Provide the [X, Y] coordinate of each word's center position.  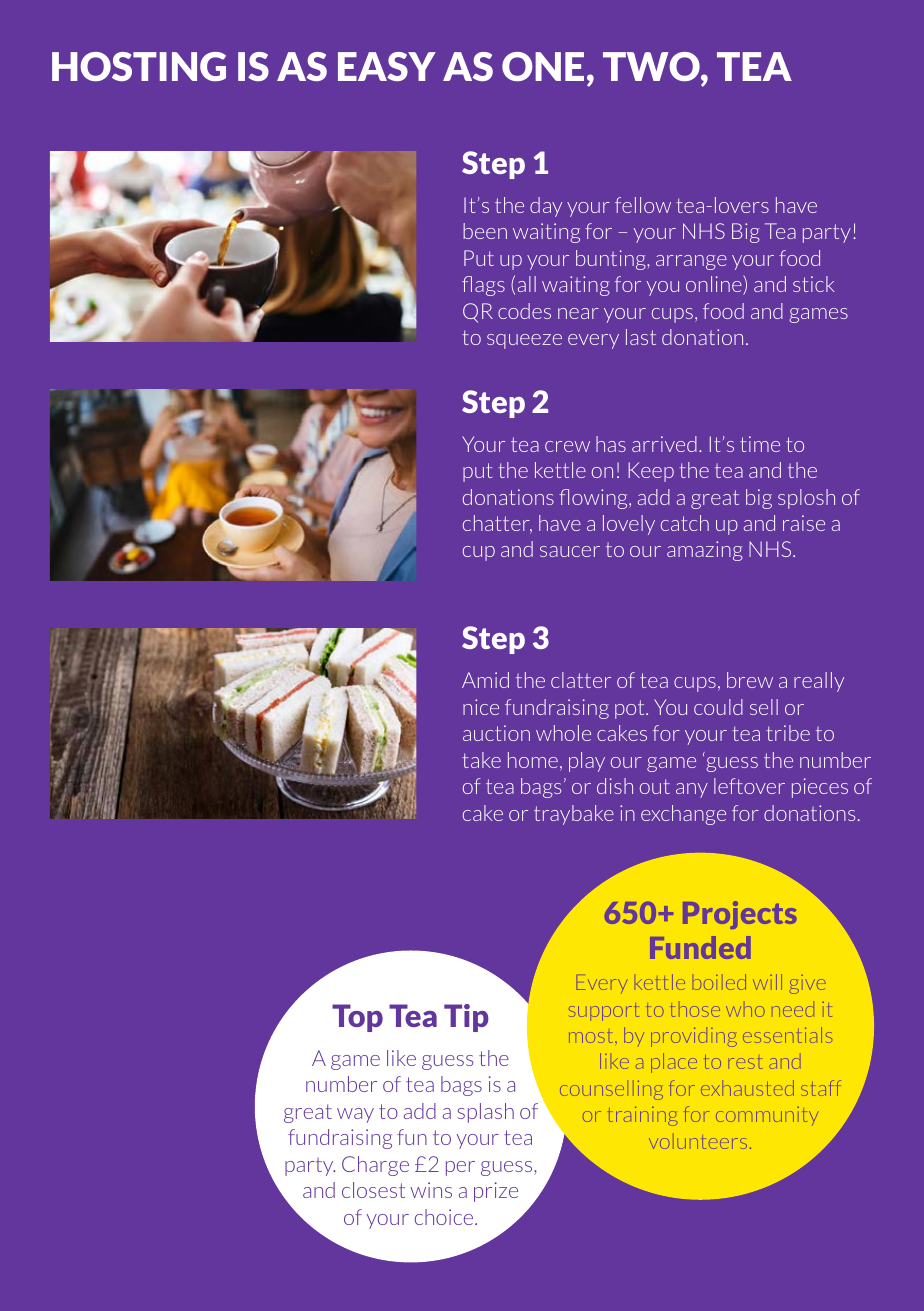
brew [750, 680]
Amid [485, 680]
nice [481, 707]
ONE [543, 66]
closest [373, 1190]
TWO [652, 68]
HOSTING [139, 66]
